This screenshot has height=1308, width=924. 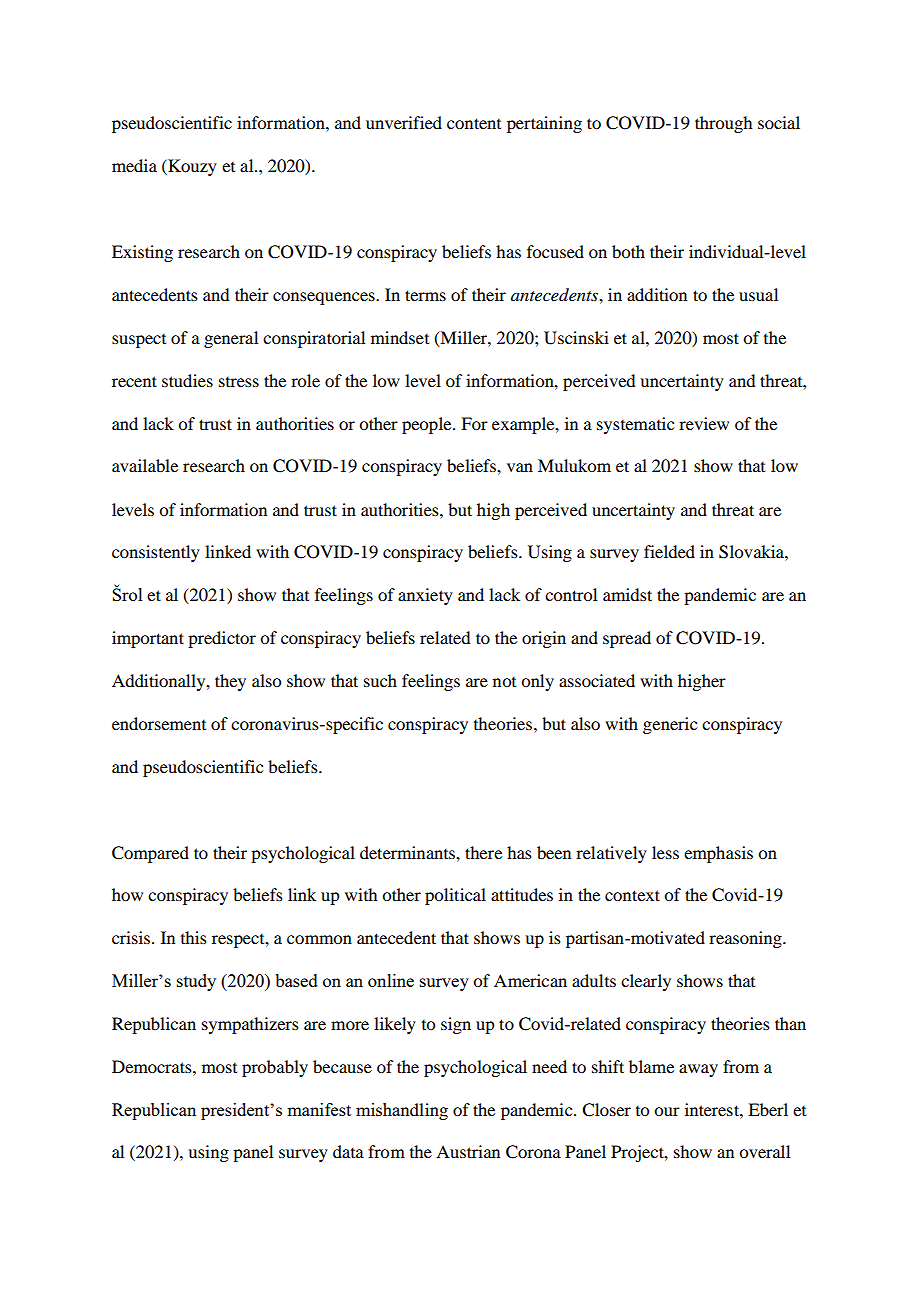 What do you see at coordinates (723, 124) in the screenshot?
I see `through` at bounding box center [723, 124].
